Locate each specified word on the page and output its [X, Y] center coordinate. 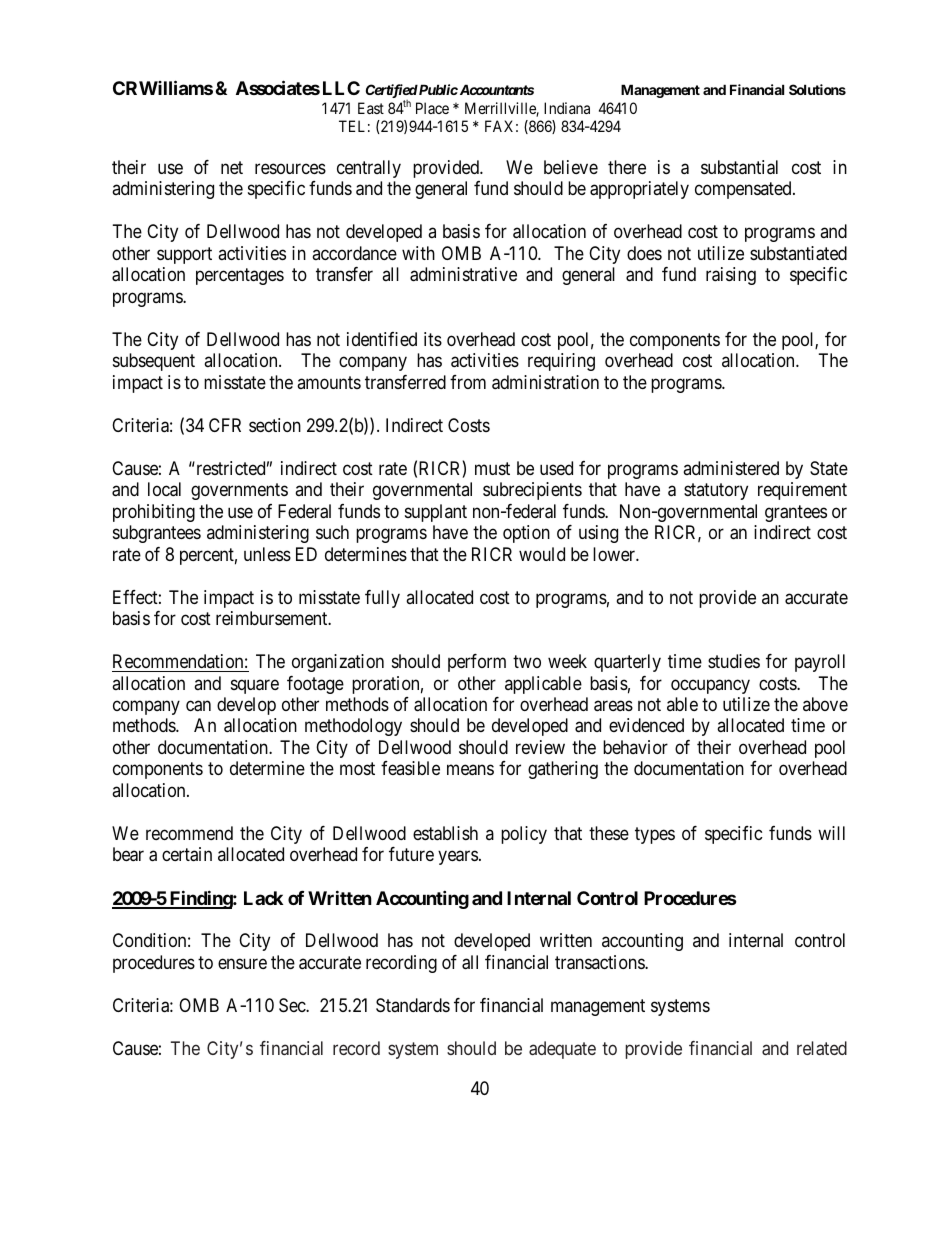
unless [267, 554]
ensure [242, 963]
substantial [739, 167]
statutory [716, 491]
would [542, 554]
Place [432, 108]
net [232, 167]
